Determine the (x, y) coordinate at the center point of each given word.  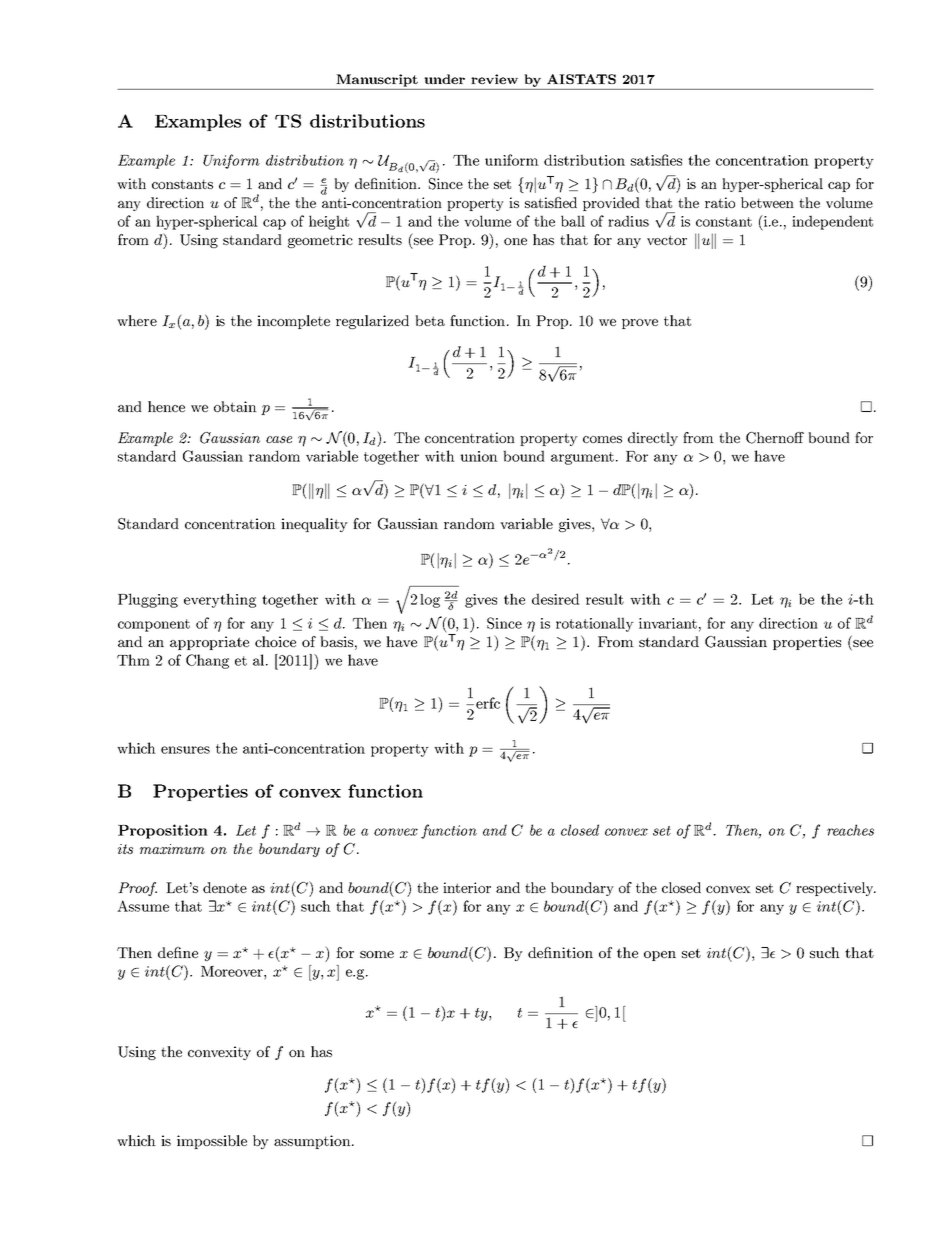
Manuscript (377, 80)
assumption (313, 1142)
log (430, 601)
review (494, 79)
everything (220, 600)
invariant (668, 623)
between (767, 202)
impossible (212, 1142)
